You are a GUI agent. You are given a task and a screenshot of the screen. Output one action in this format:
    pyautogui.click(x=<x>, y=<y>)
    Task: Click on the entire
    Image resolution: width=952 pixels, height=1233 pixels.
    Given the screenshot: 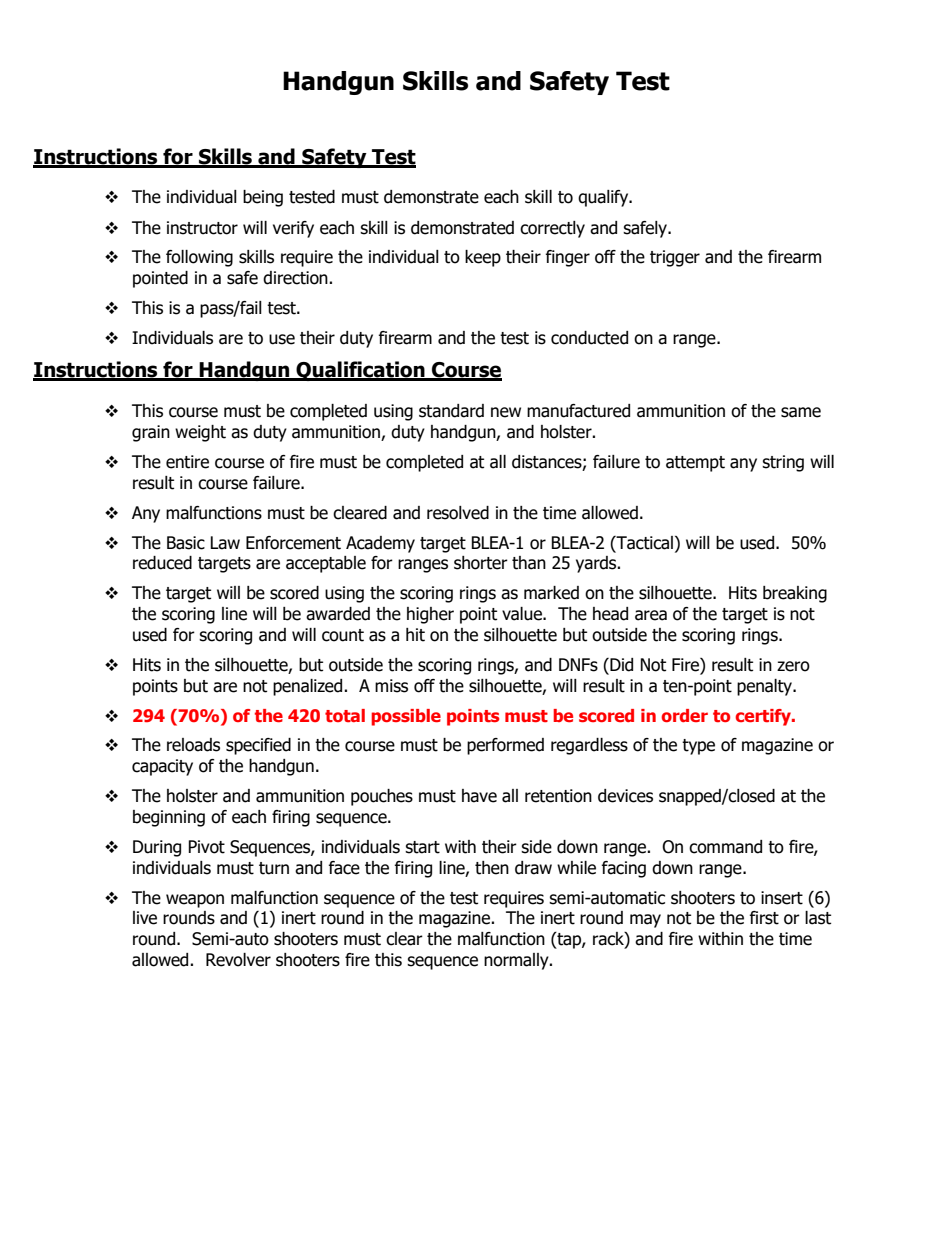 What is the action you would take?
    pyautogui.click(x=187, y=462)
